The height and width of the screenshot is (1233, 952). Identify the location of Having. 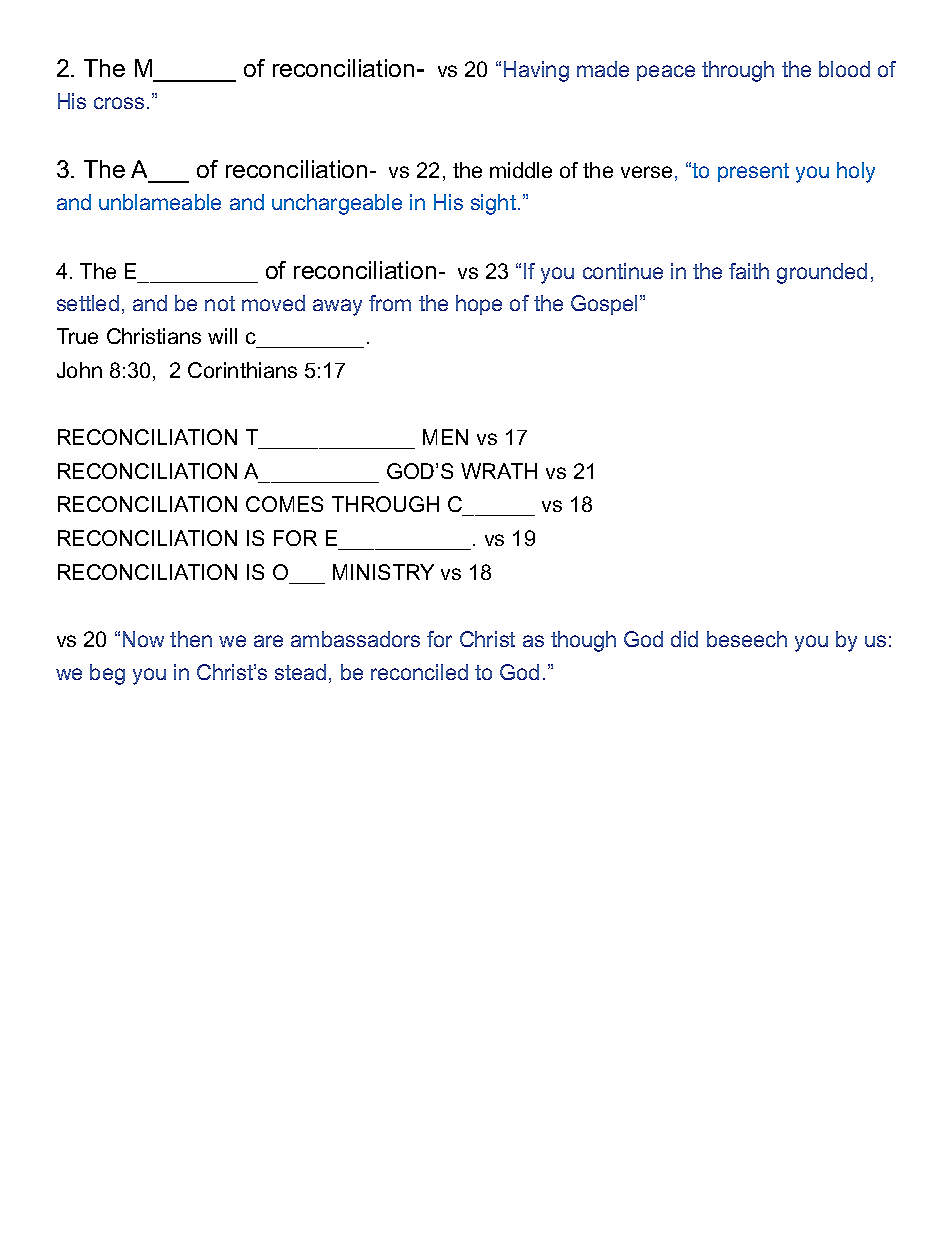
(536, 71).
